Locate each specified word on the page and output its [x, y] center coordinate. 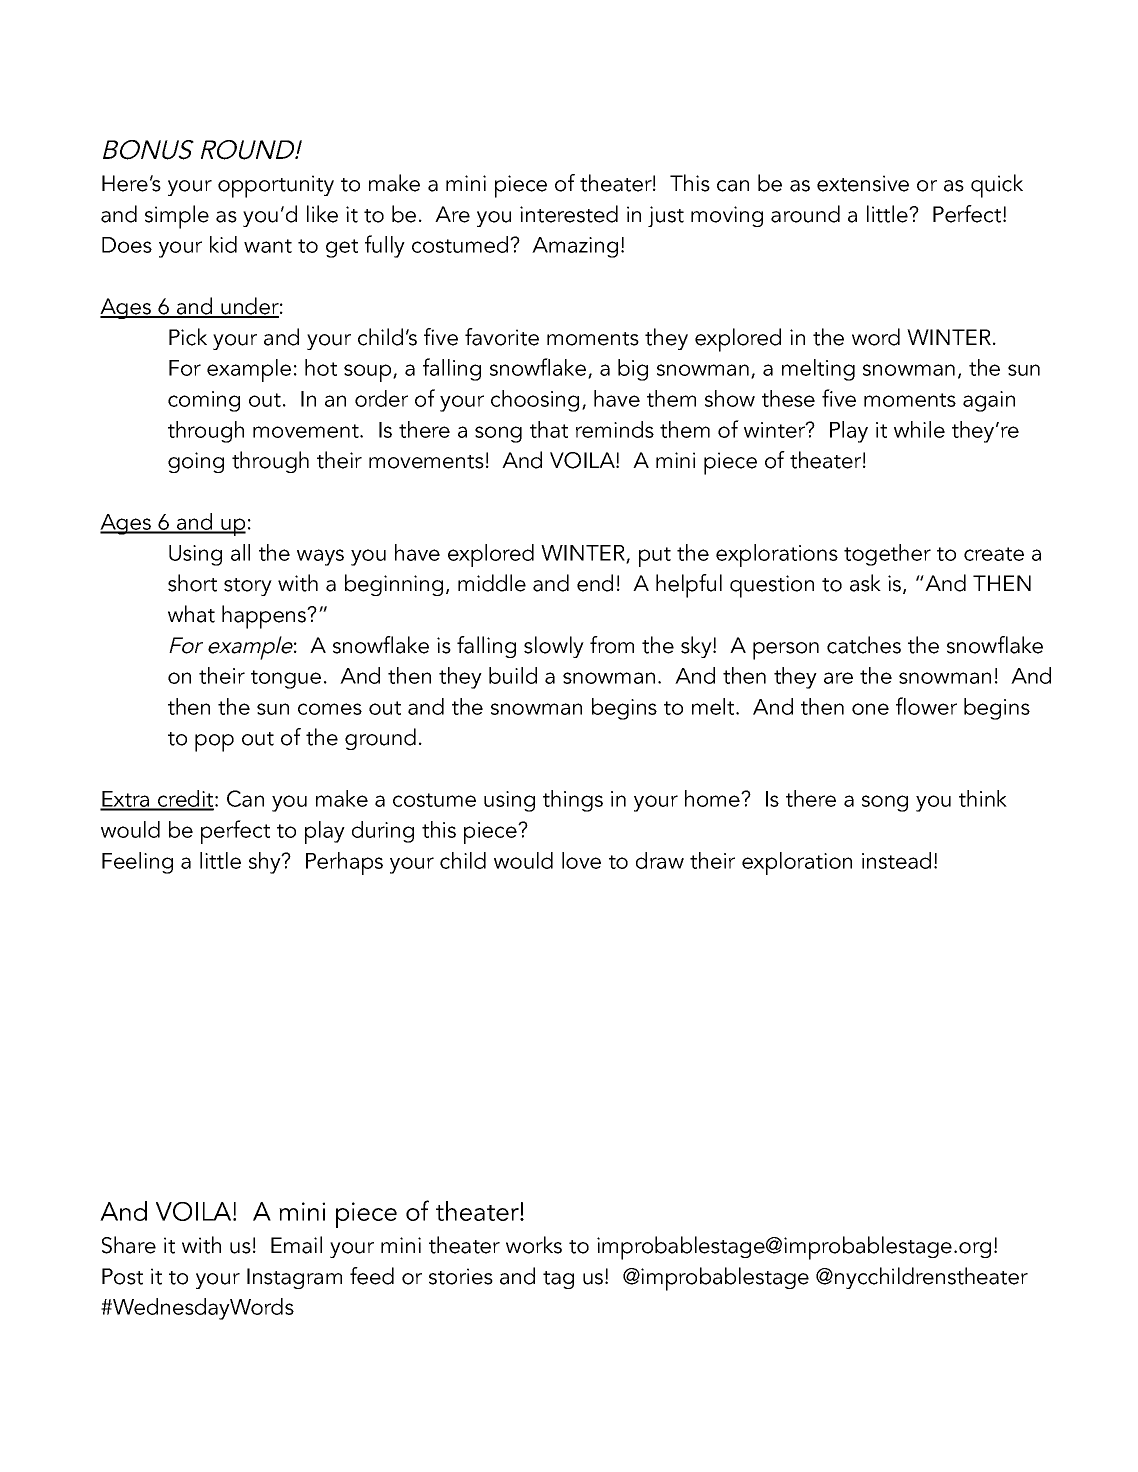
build [513, 675]
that [549, 429]
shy [266, 863]
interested [569, 214]
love [581, 860]
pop [214, 743]
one [870, 709]
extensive [863, 183]
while [919, 429]
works [534, 1245]
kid [223, 244]
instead [896, 860]
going [196, 462]
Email [296, 1245]
